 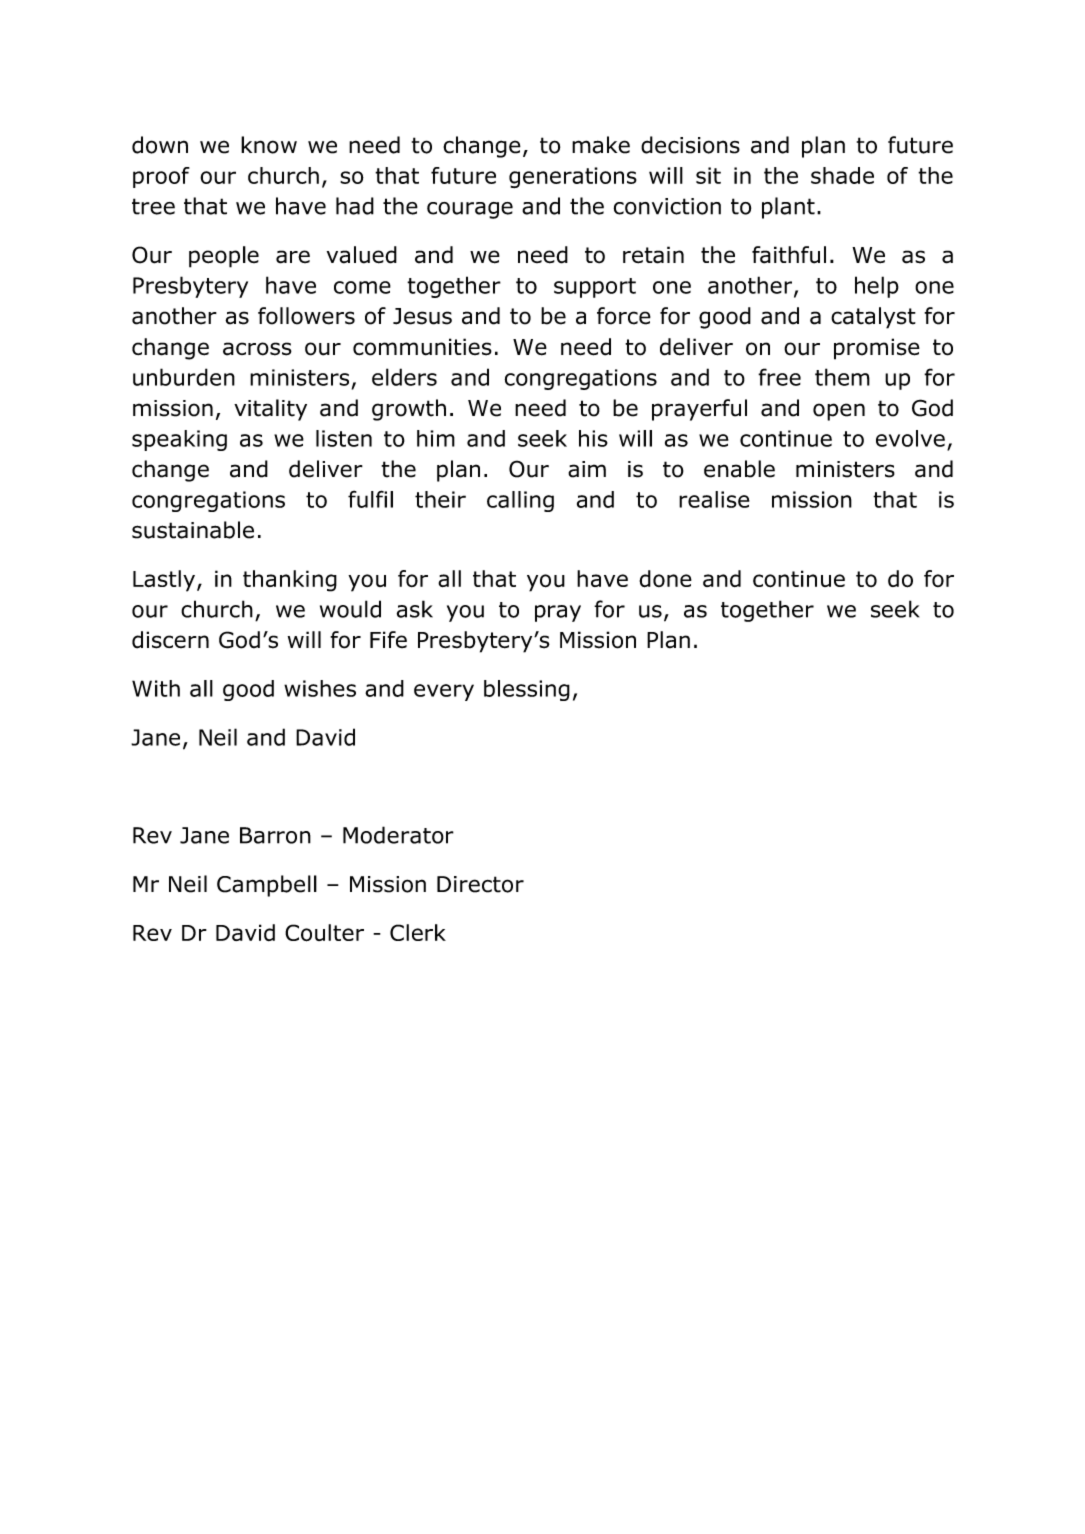 What do you see at coordinates (267, 886) in the page?
I see `Campbell` at bounding box center [267, 886].
